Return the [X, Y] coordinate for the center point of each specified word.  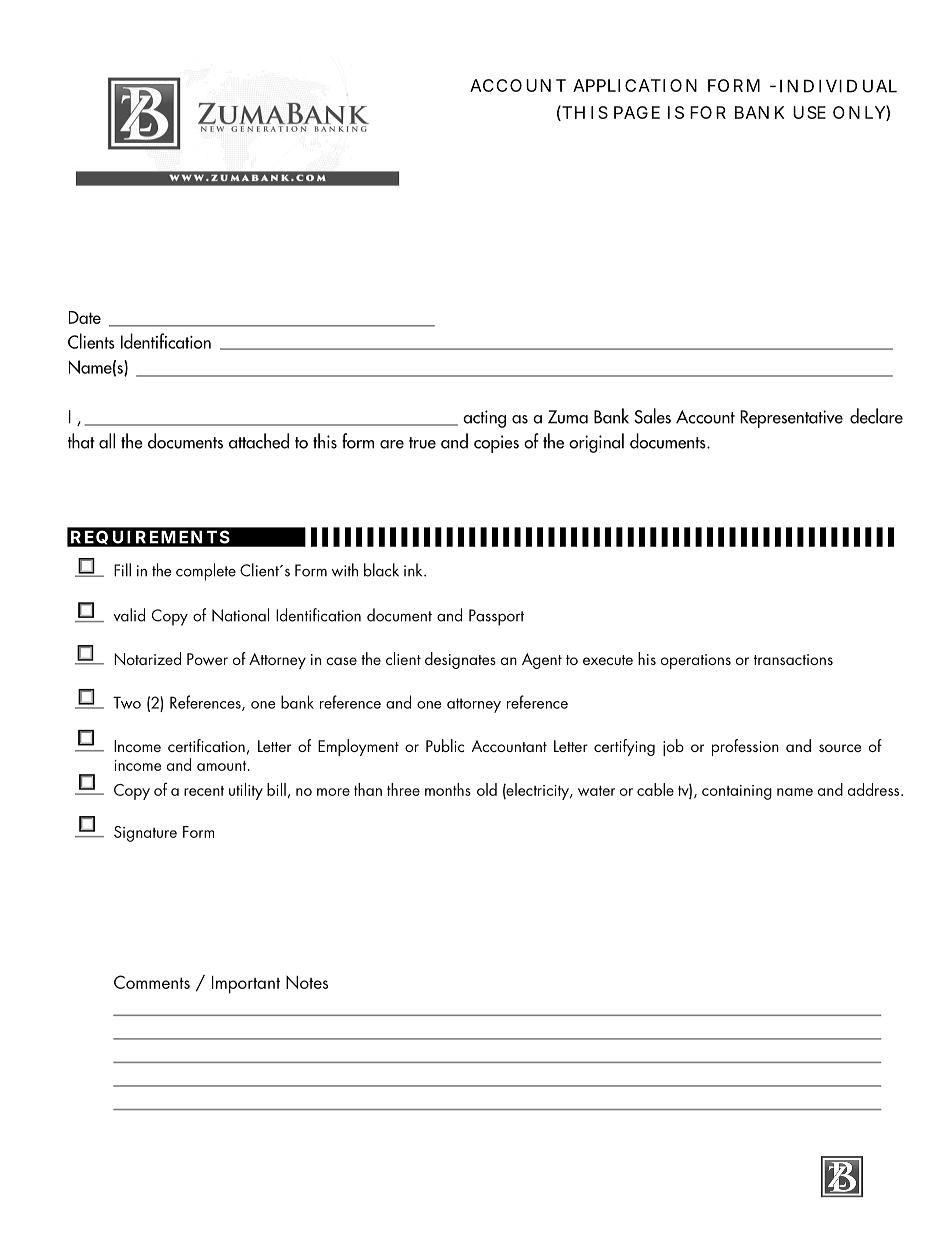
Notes [307, 982]
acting [484, 419]
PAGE [637, 112]
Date [85, 317]
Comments [152, 982]
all [107, 441]
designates [460, 660]
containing [737, 792]
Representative [791, 419]
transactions [793, 659]
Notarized [147, 658]
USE [809, 112]
